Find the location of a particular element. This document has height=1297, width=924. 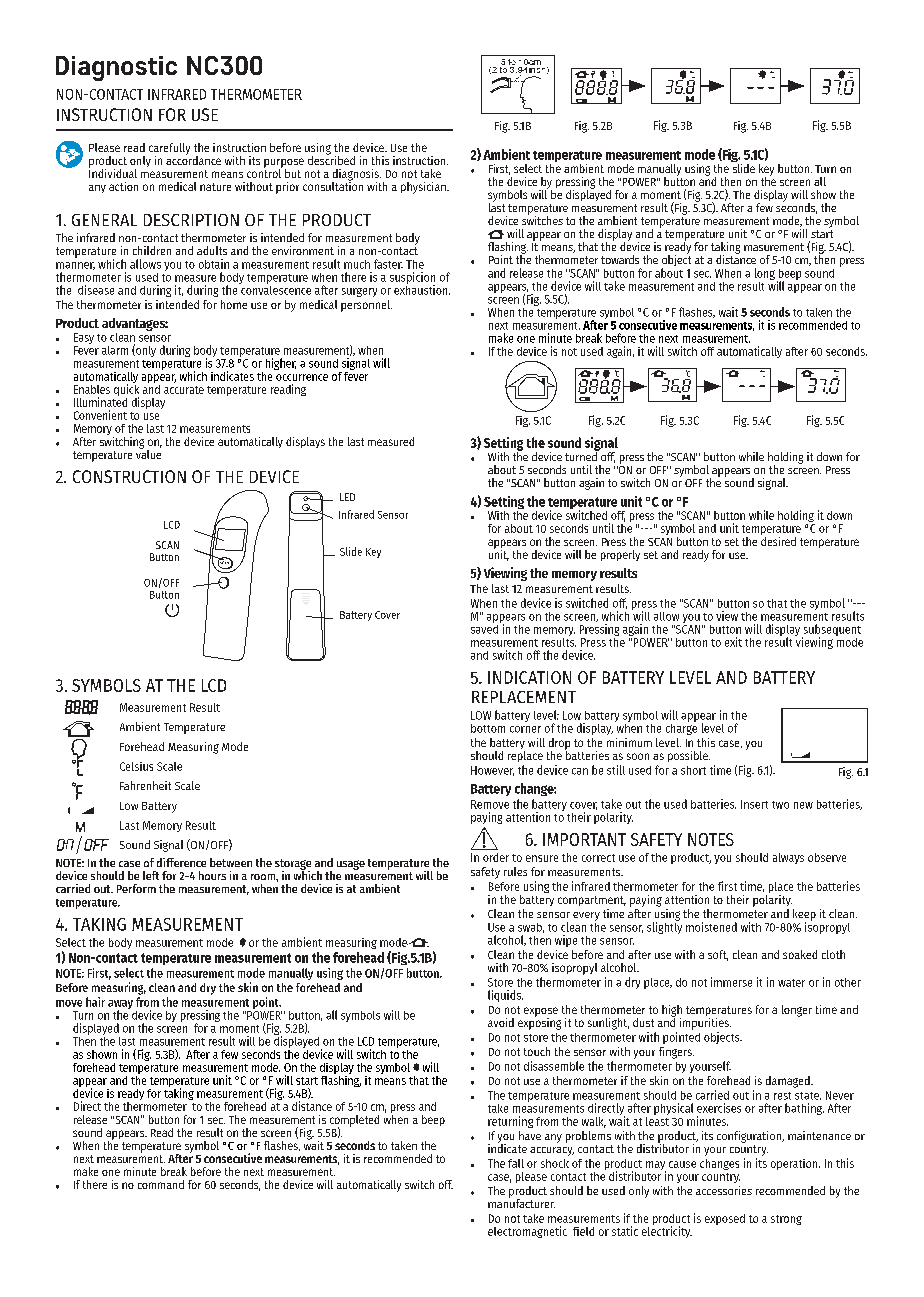

saved is located at coordinates (484, 628).
